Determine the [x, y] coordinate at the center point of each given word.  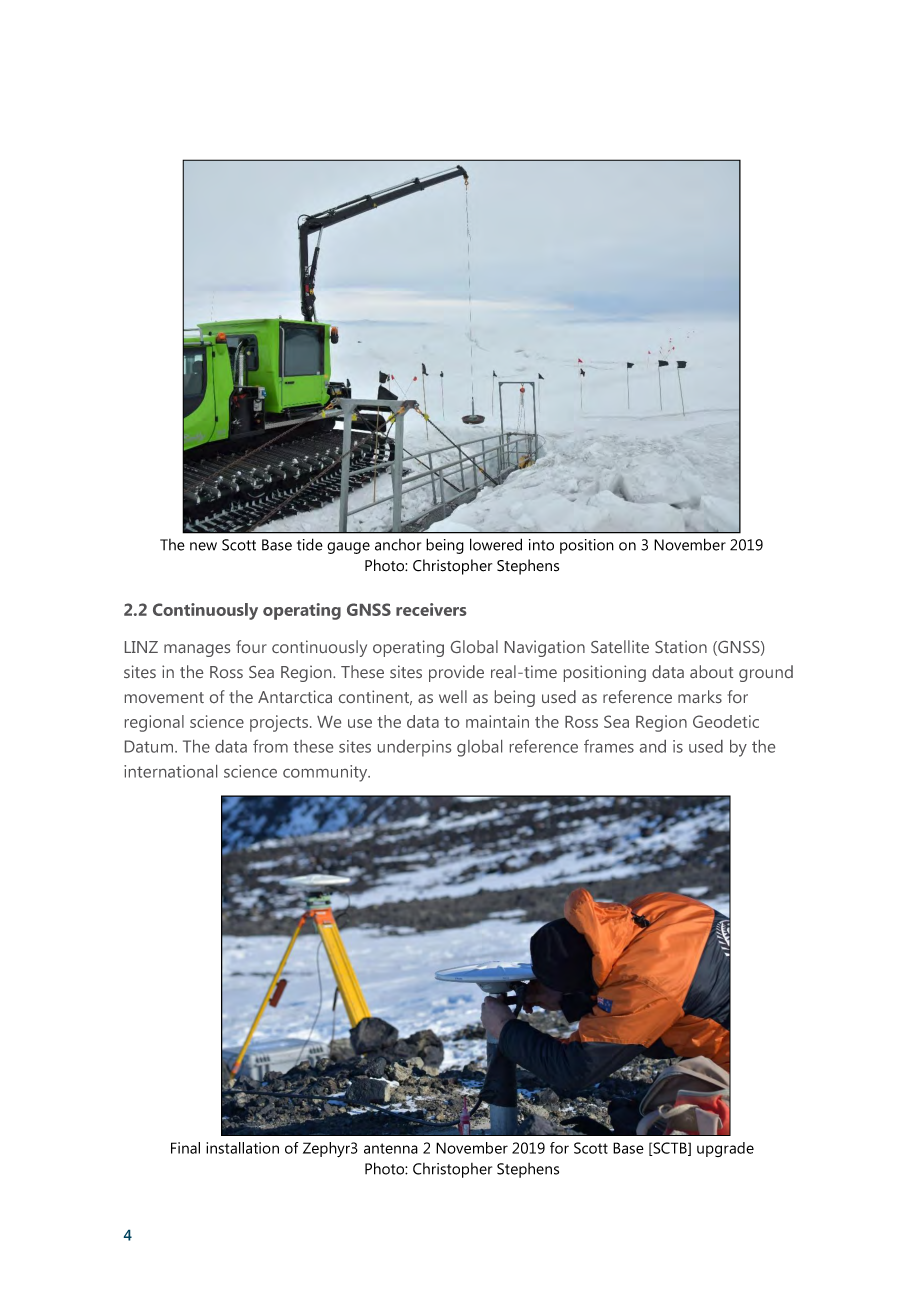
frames [609, 746]
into [541, 545]
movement [164, 697]
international [170, 771]
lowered [496, 544]
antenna [391, 1148]
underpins [414, 748]
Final [185, 1148]
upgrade [725, 1149]
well [453, 696]
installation [242, 1148]
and [653, 746]
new [203, 546]
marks [700, 696]
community [326, 773]
